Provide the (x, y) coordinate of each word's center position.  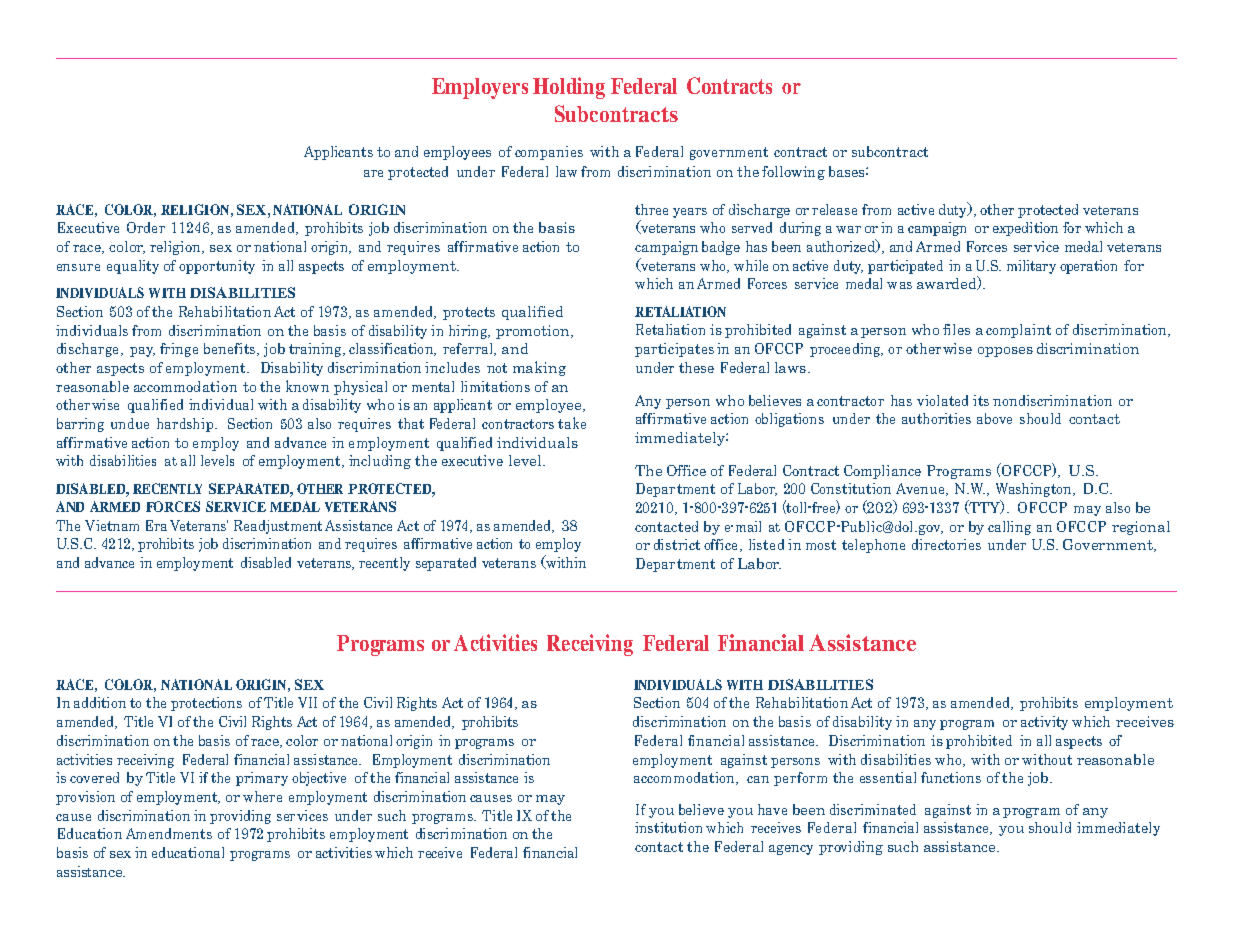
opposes (1005, 352)
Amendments (169, 833)
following (793, 173)
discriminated (873, 809)
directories (946, 544)
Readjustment (278, 527)
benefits (229, 348)
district (677, 544)
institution (668, 827)
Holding (569, 88)
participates (674, 350)
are (373, 173)
